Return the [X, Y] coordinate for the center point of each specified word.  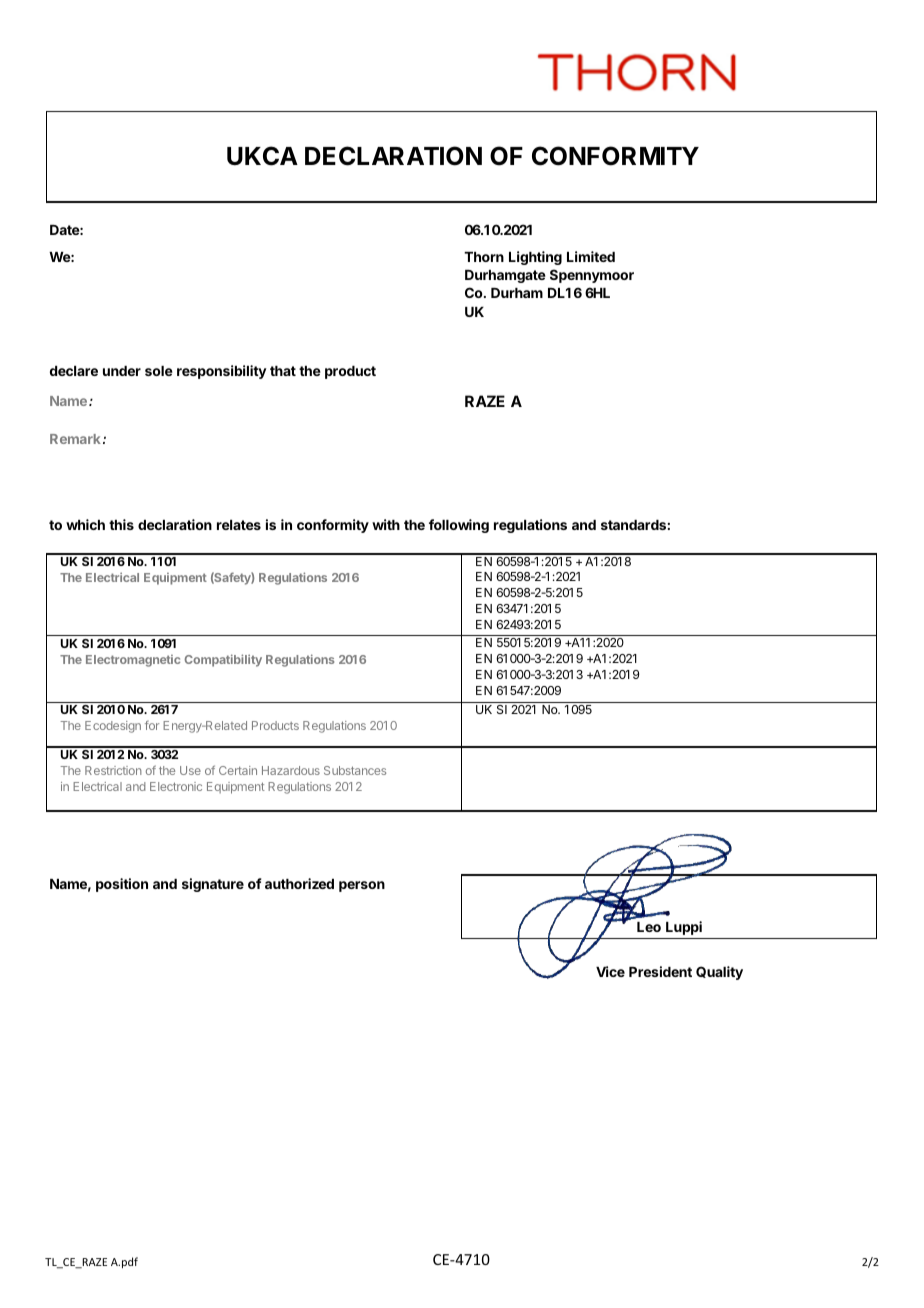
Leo [649, 927]
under [122, 371]
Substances [355, 770]
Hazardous [291, 770]
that [283, 371]
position [122, 885]
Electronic [176, 786]
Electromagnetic [133, 661]
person [362, 886]
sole [159, 371]
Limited [591, 256]
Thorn [484, 257]
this [121, 524]
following [459, 526]
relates [239, 525]
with [386, 524]
